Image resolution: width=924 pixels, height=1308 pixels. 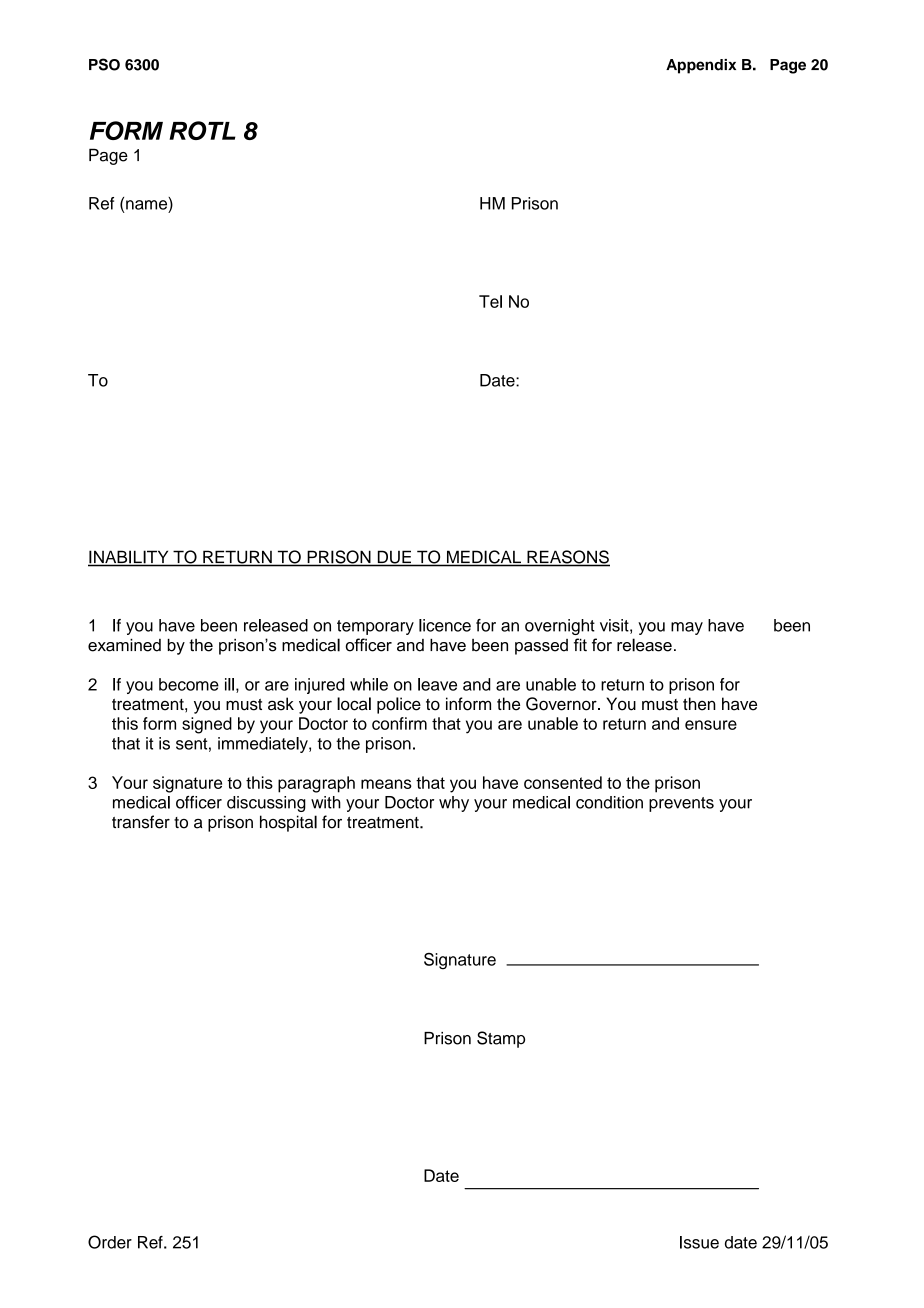 I want to click on INABILITY, so click(x=129, y=558).
